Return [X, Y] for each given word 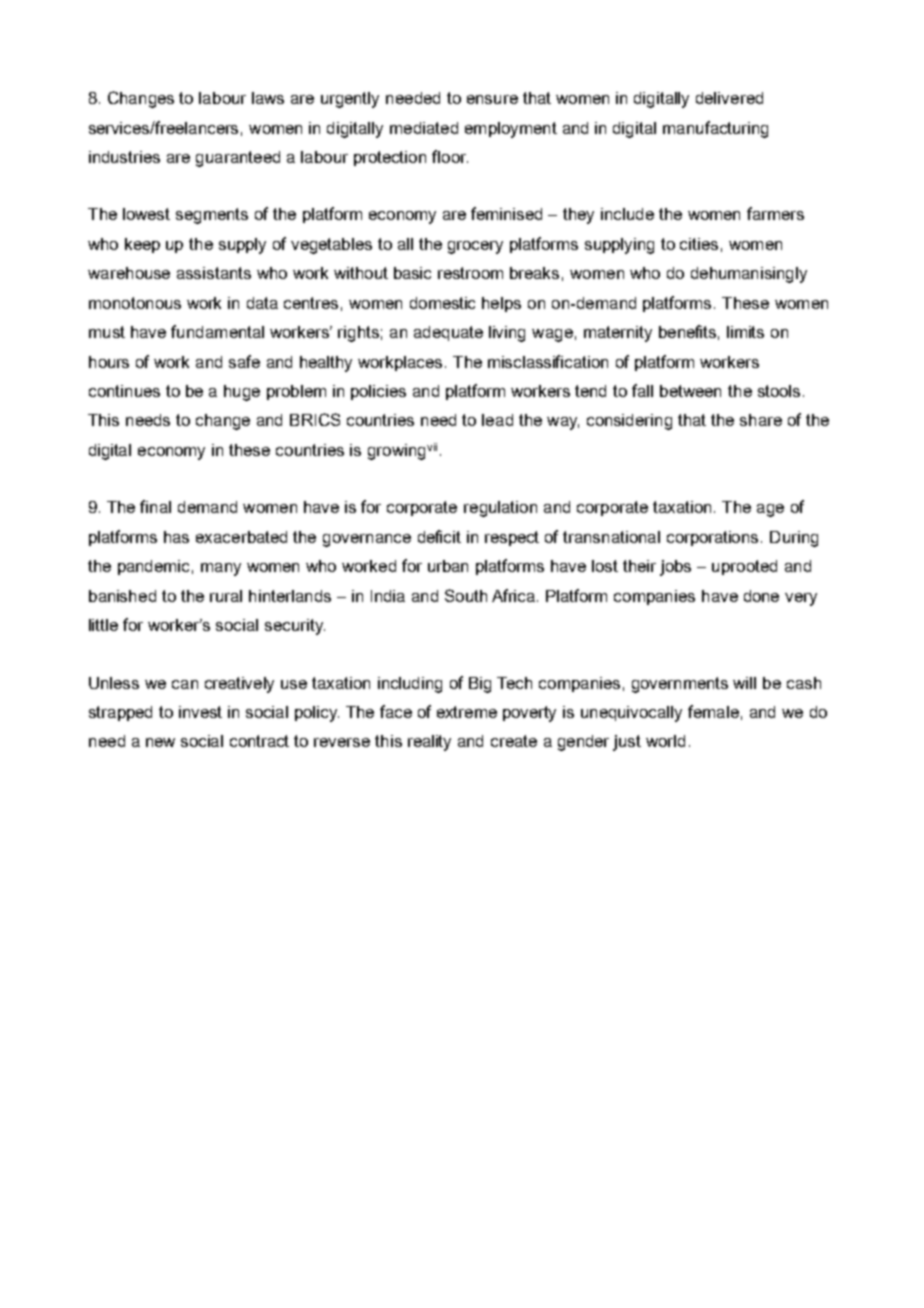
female [713, 711]
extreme [467, 712]
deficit [439, 536]
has [176, 537]
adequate [448, 333]
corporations [714, 538]
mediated [424, 128]
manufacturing [715, 129]
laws [268, 98]
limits [745, 332]
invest [200, 712]
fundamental [217, 331]
